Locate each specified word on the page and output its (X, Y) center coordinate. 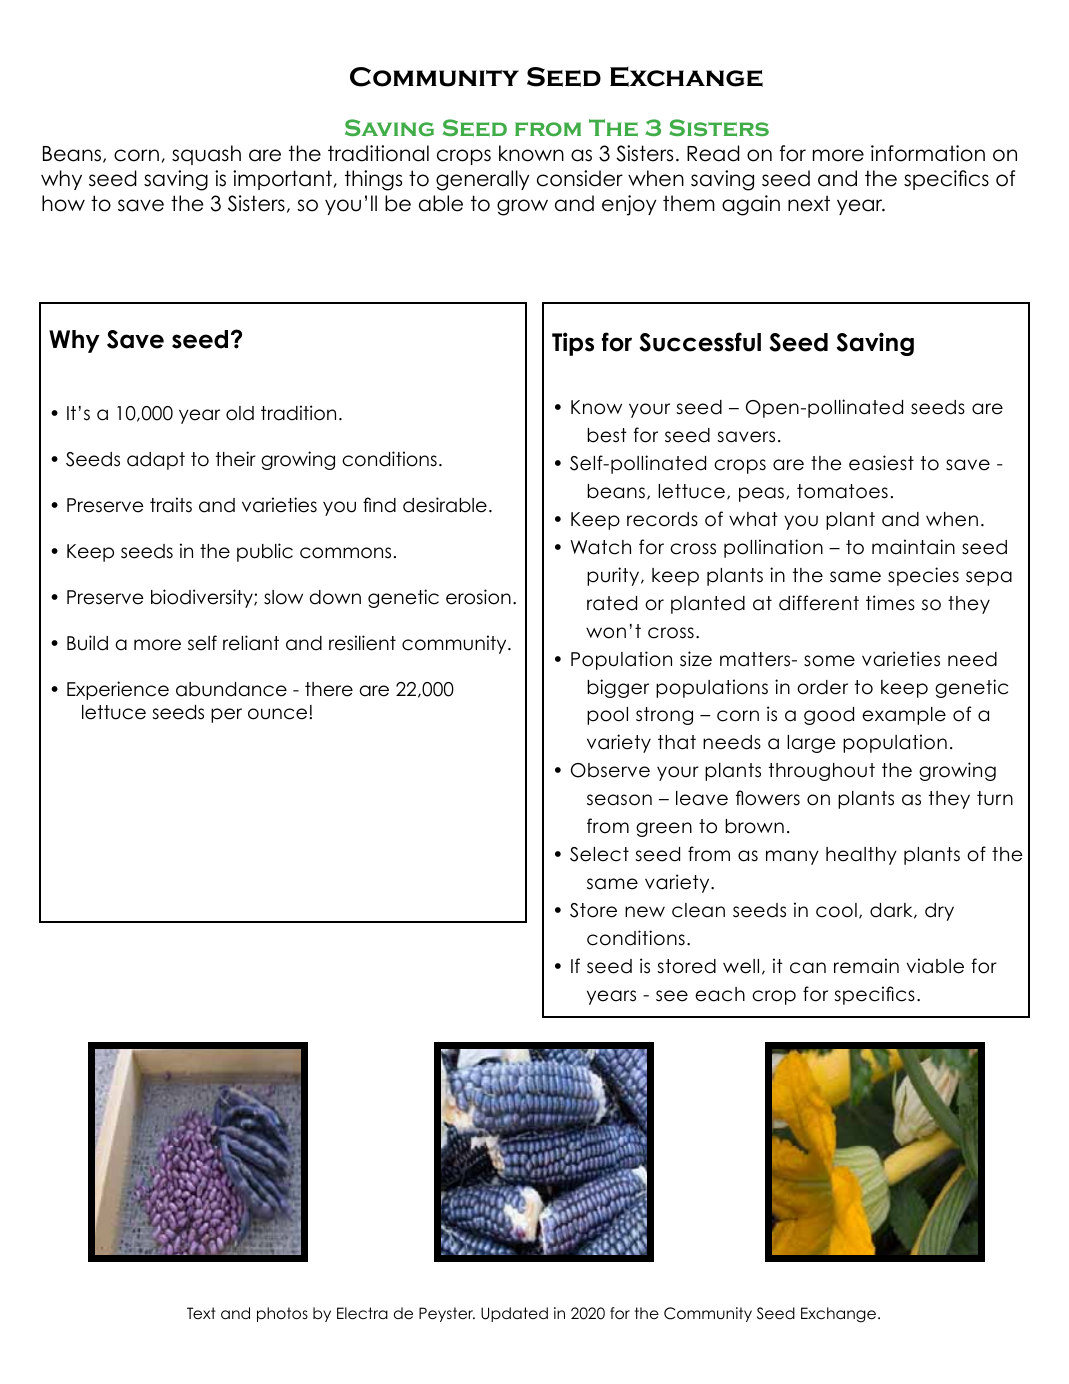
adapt (156, 461)
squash (206, 155)
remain (866, 966)
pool (607, 716)
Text (201, 1313)
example (904, 716)
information (928, 153)
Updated (514, 1314)
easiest (881, 463)
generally (483, 180)
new (645, 912)
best (607, 435)
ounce (279, 714)
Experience (118, 690)
